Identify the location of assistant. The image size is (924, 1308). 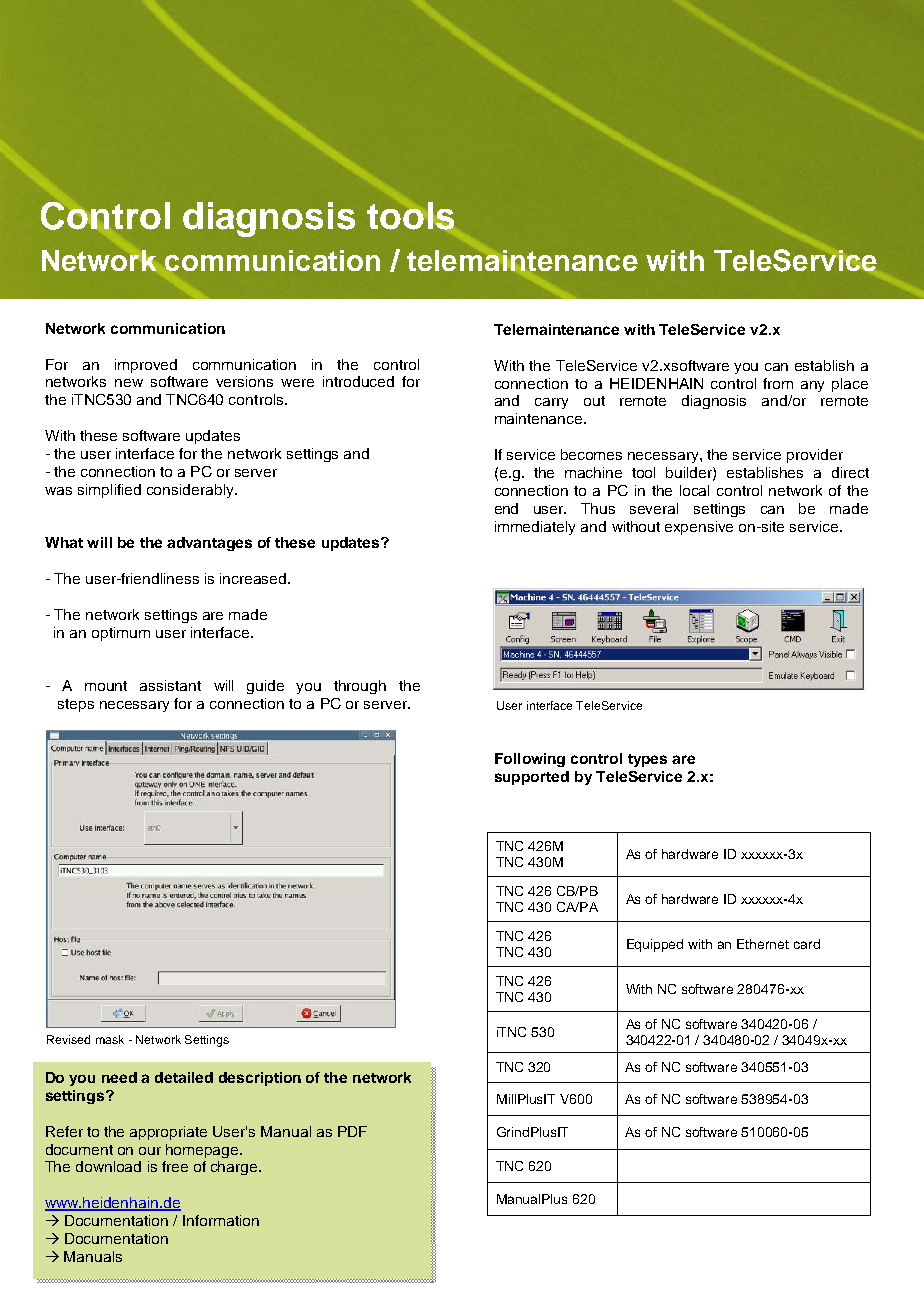
(170, 685).
